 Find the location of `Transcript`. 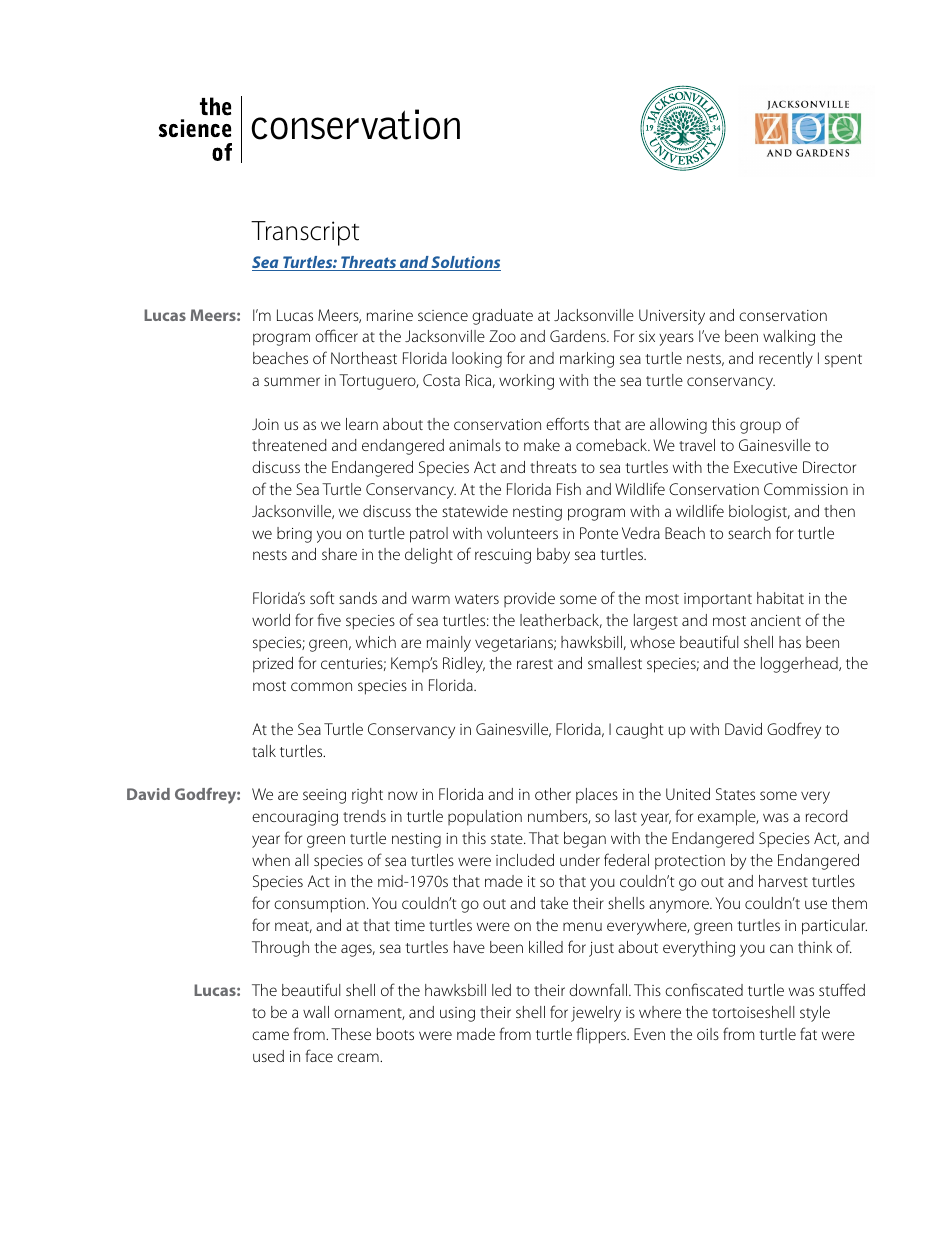

Transcript is located at coordinates (305, 233).
